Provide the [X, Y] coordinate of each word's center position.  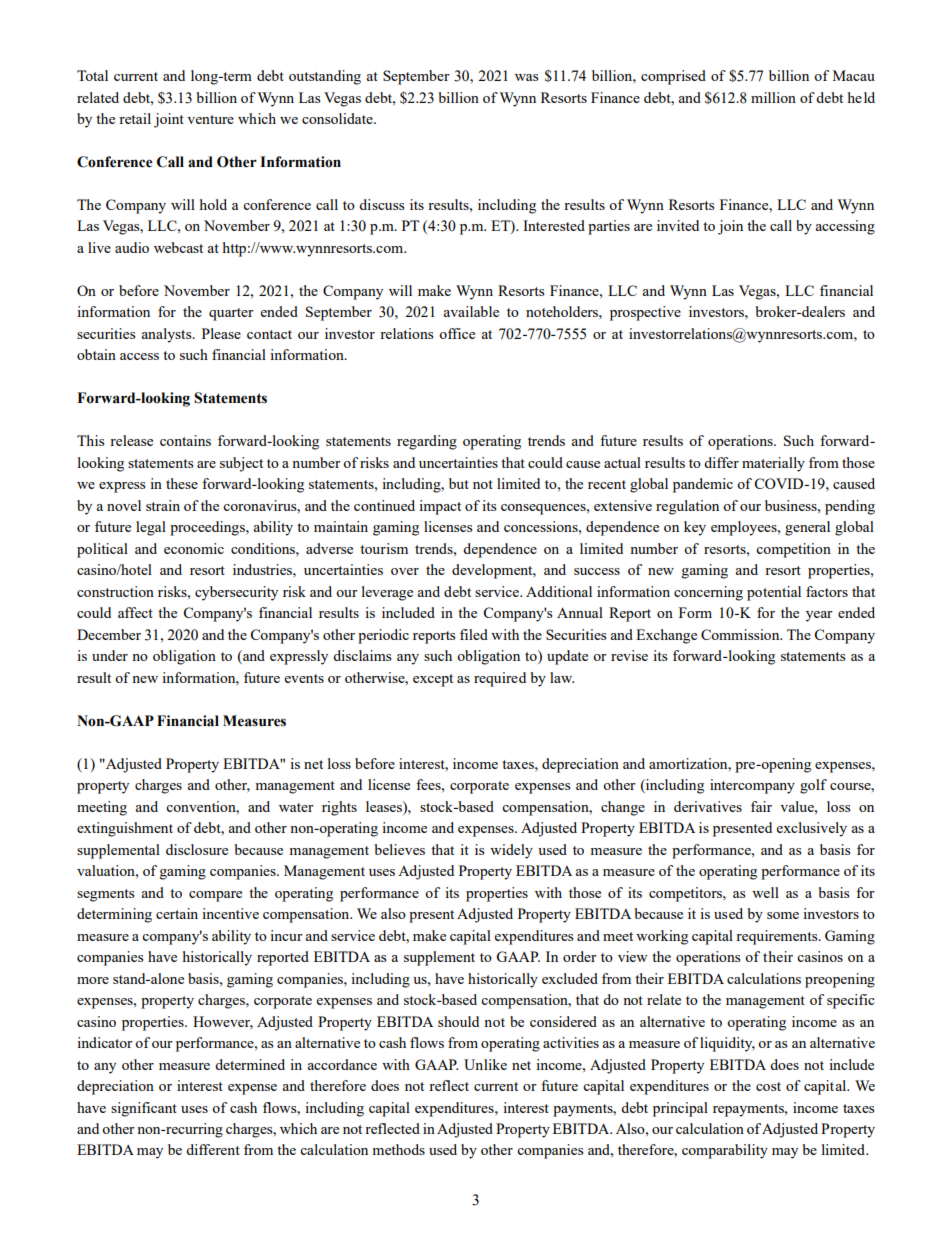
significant [144, 1109]
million [773, 97]
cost [768, 1086]
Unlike [485, 1064]
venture [210, 119]
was [526, 77]
